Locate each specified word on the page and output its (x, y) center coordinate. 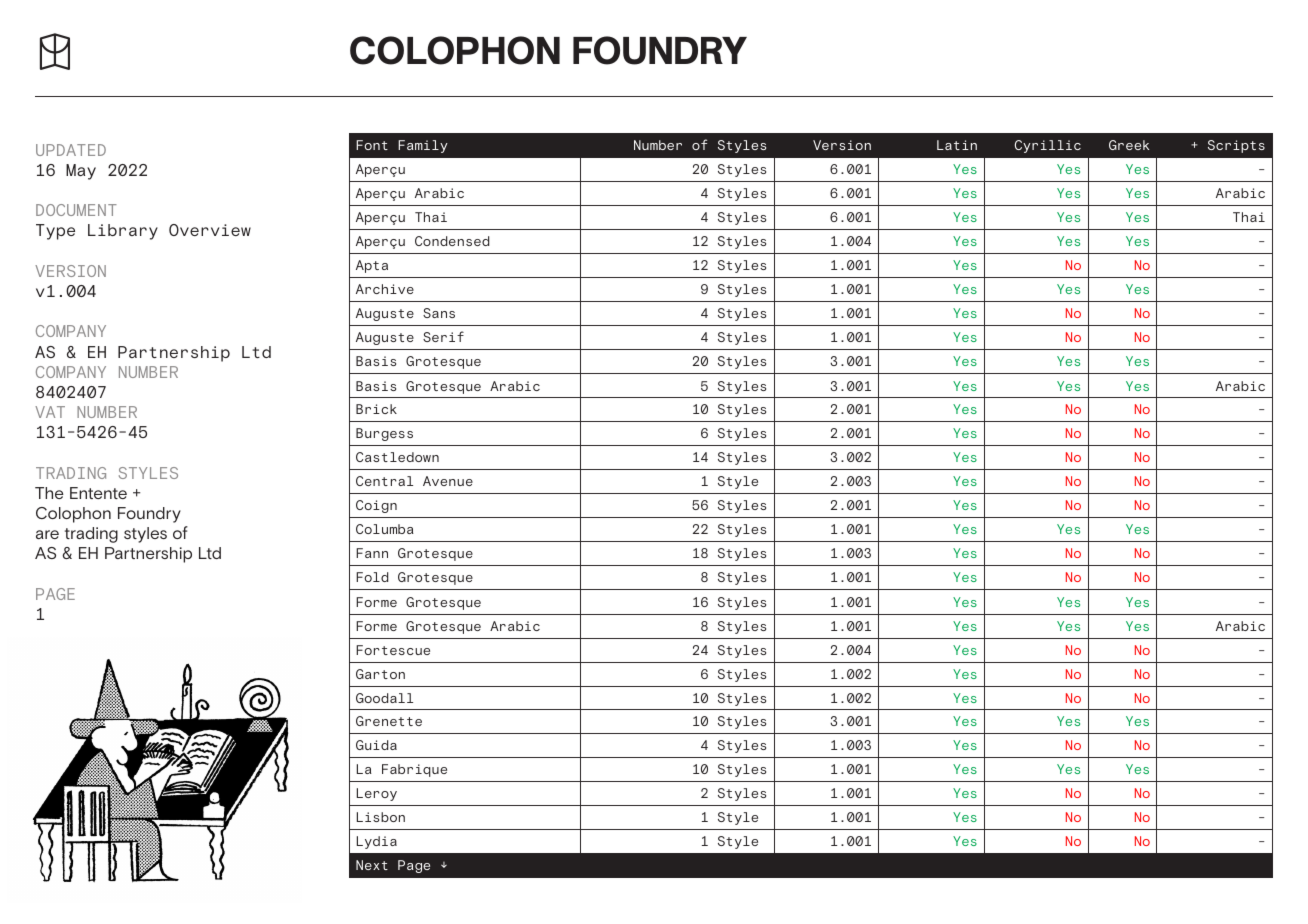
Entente (98, 493)
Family (423, 146)
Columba (385, 529)
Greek (1129, 145)
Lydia (377, 842)
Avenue (448, 481)
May (81, 172)
